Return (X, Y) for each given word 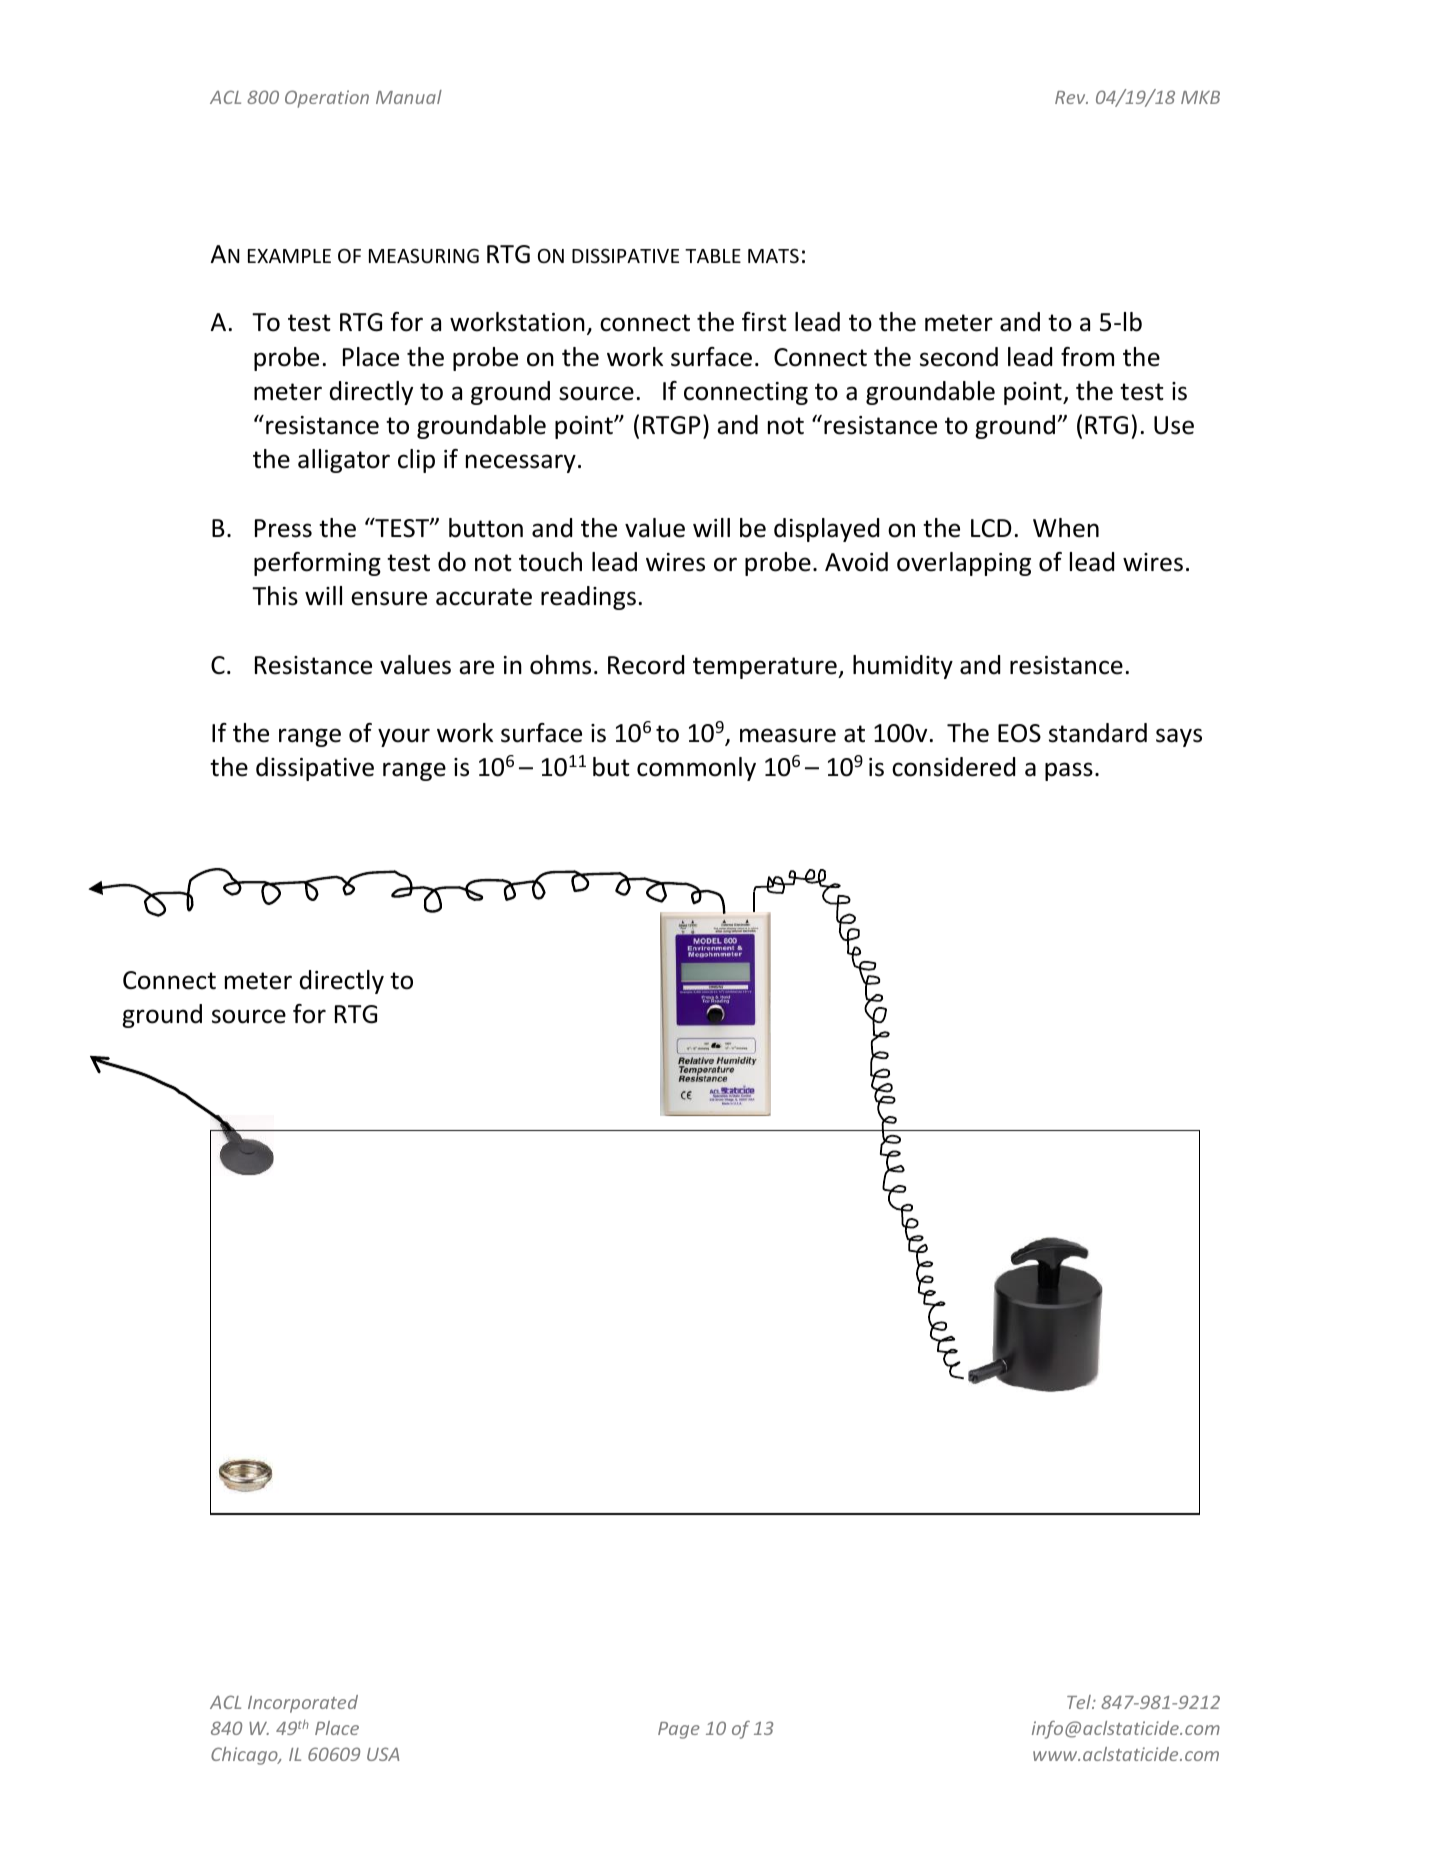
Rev (1071, 97)
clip (416, 461)
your (404, 737)
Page (679, 1730)
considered (953, 767)
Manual (409, 97)
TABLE (713, 256)
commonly (696, 769)
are (476, 667)
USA (383, 1754)
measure (788, 735)
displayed (826, 530)
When (1066, 528)
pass (1069, 771)
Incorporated (303, 1704)
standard (1098, 733)
